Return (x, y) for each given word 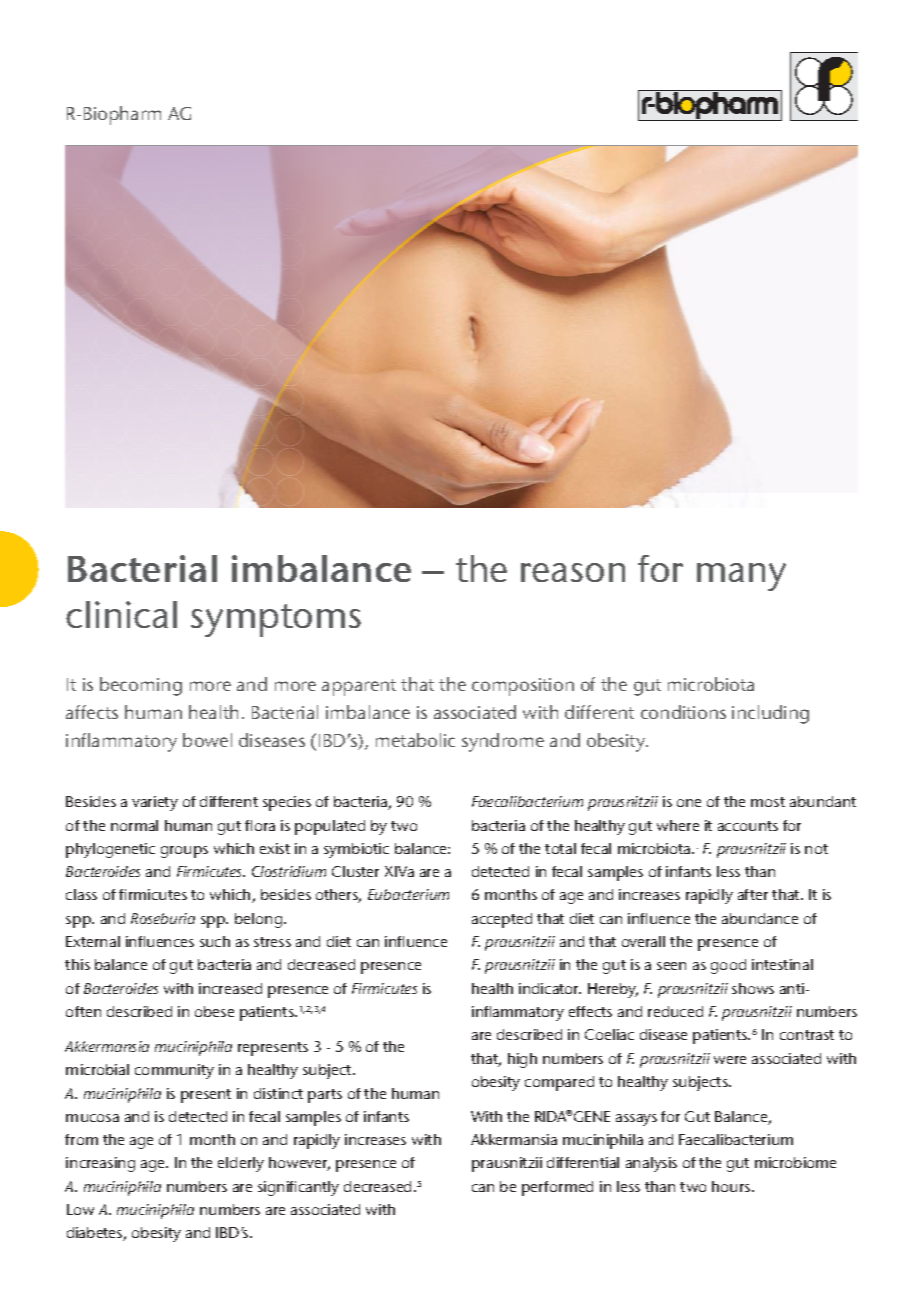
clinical (121, 614)
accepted (502, 920)
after (753, 894)
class (81, 894)
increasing (100, 1164)
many (741, 577)
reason (573, 572)
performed (557, 1188)
